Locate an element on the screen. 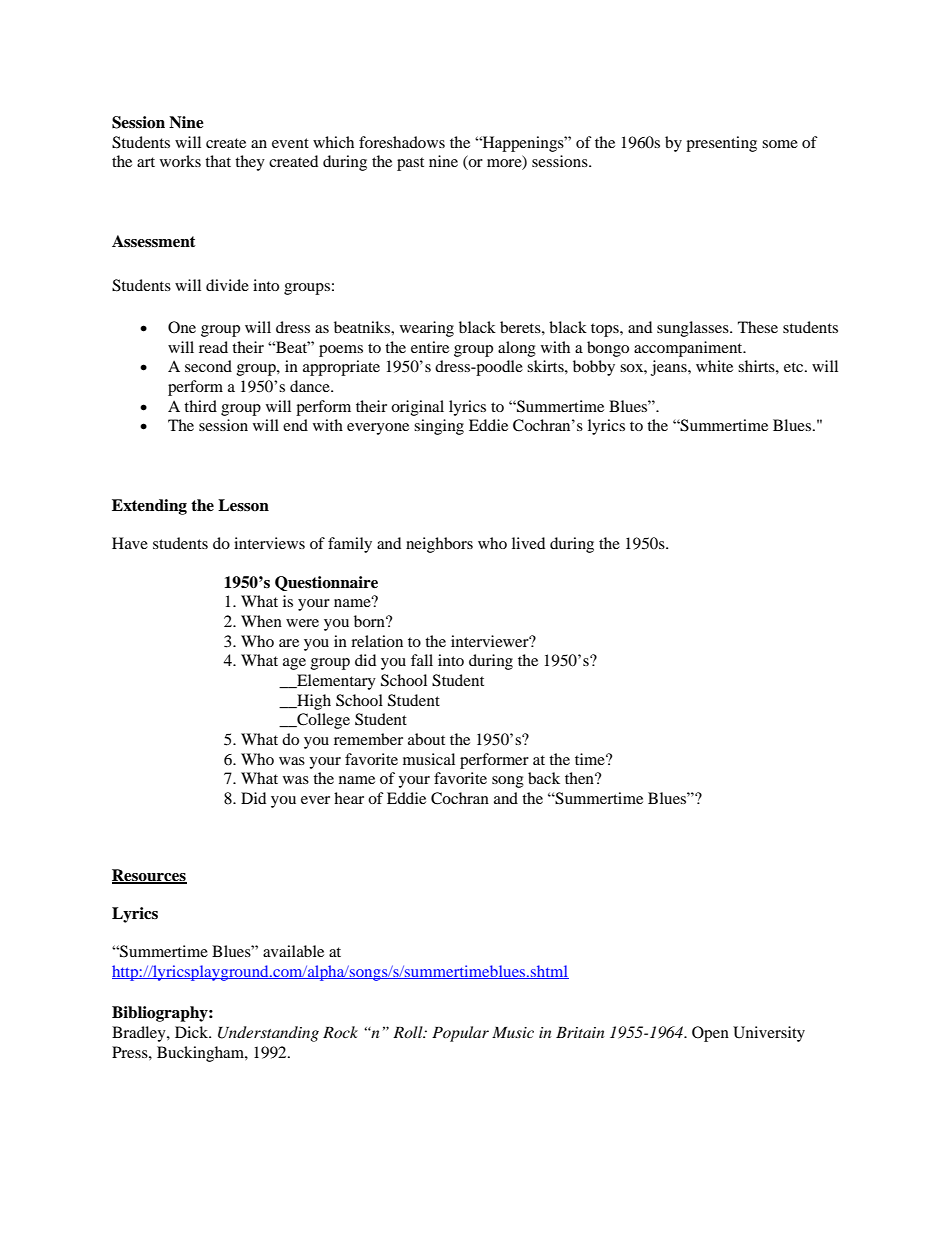 The image size is (952, 1233). past is located at coordinates (410, 164).
